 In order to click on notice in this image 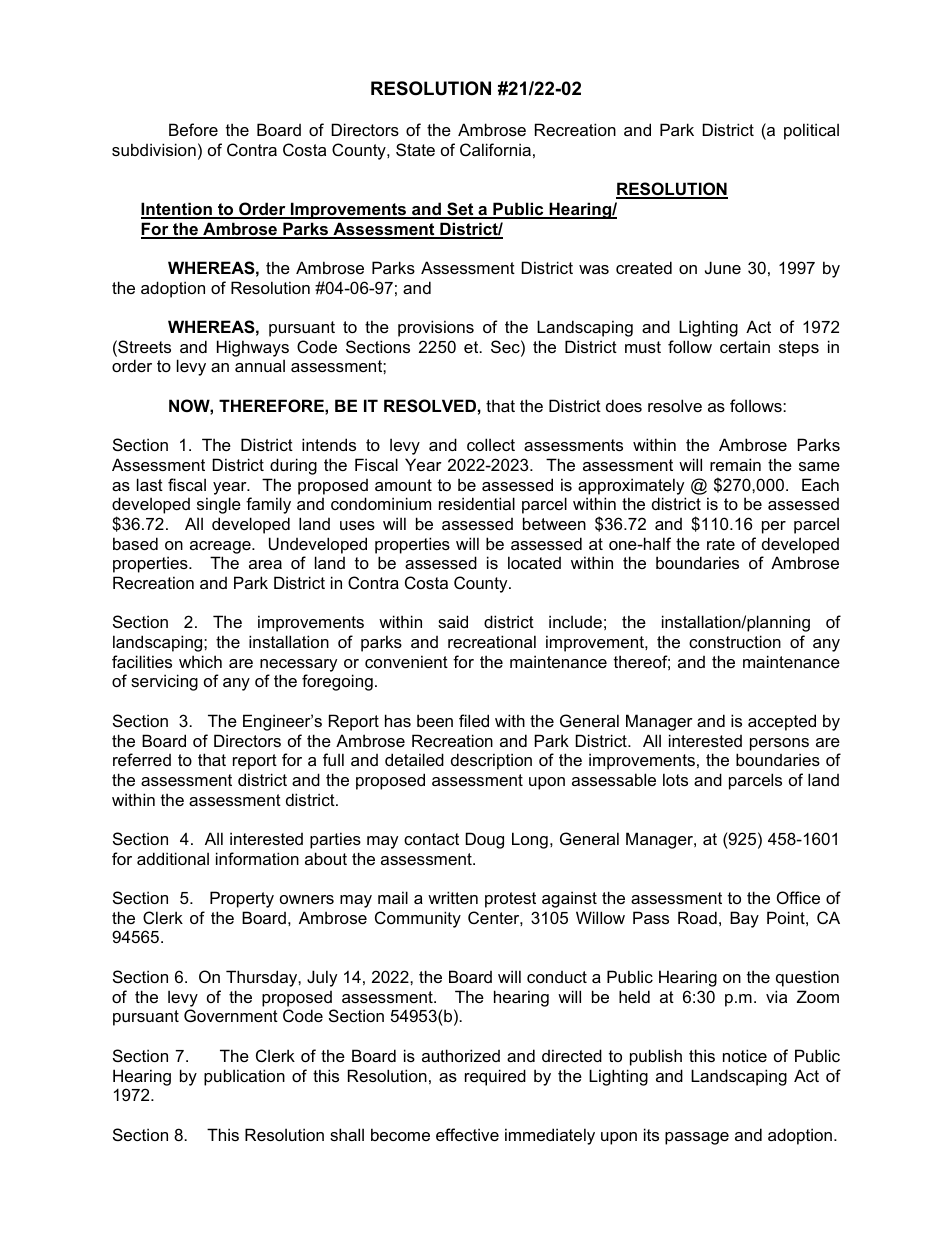, I will do `click(745, 1055)`.
